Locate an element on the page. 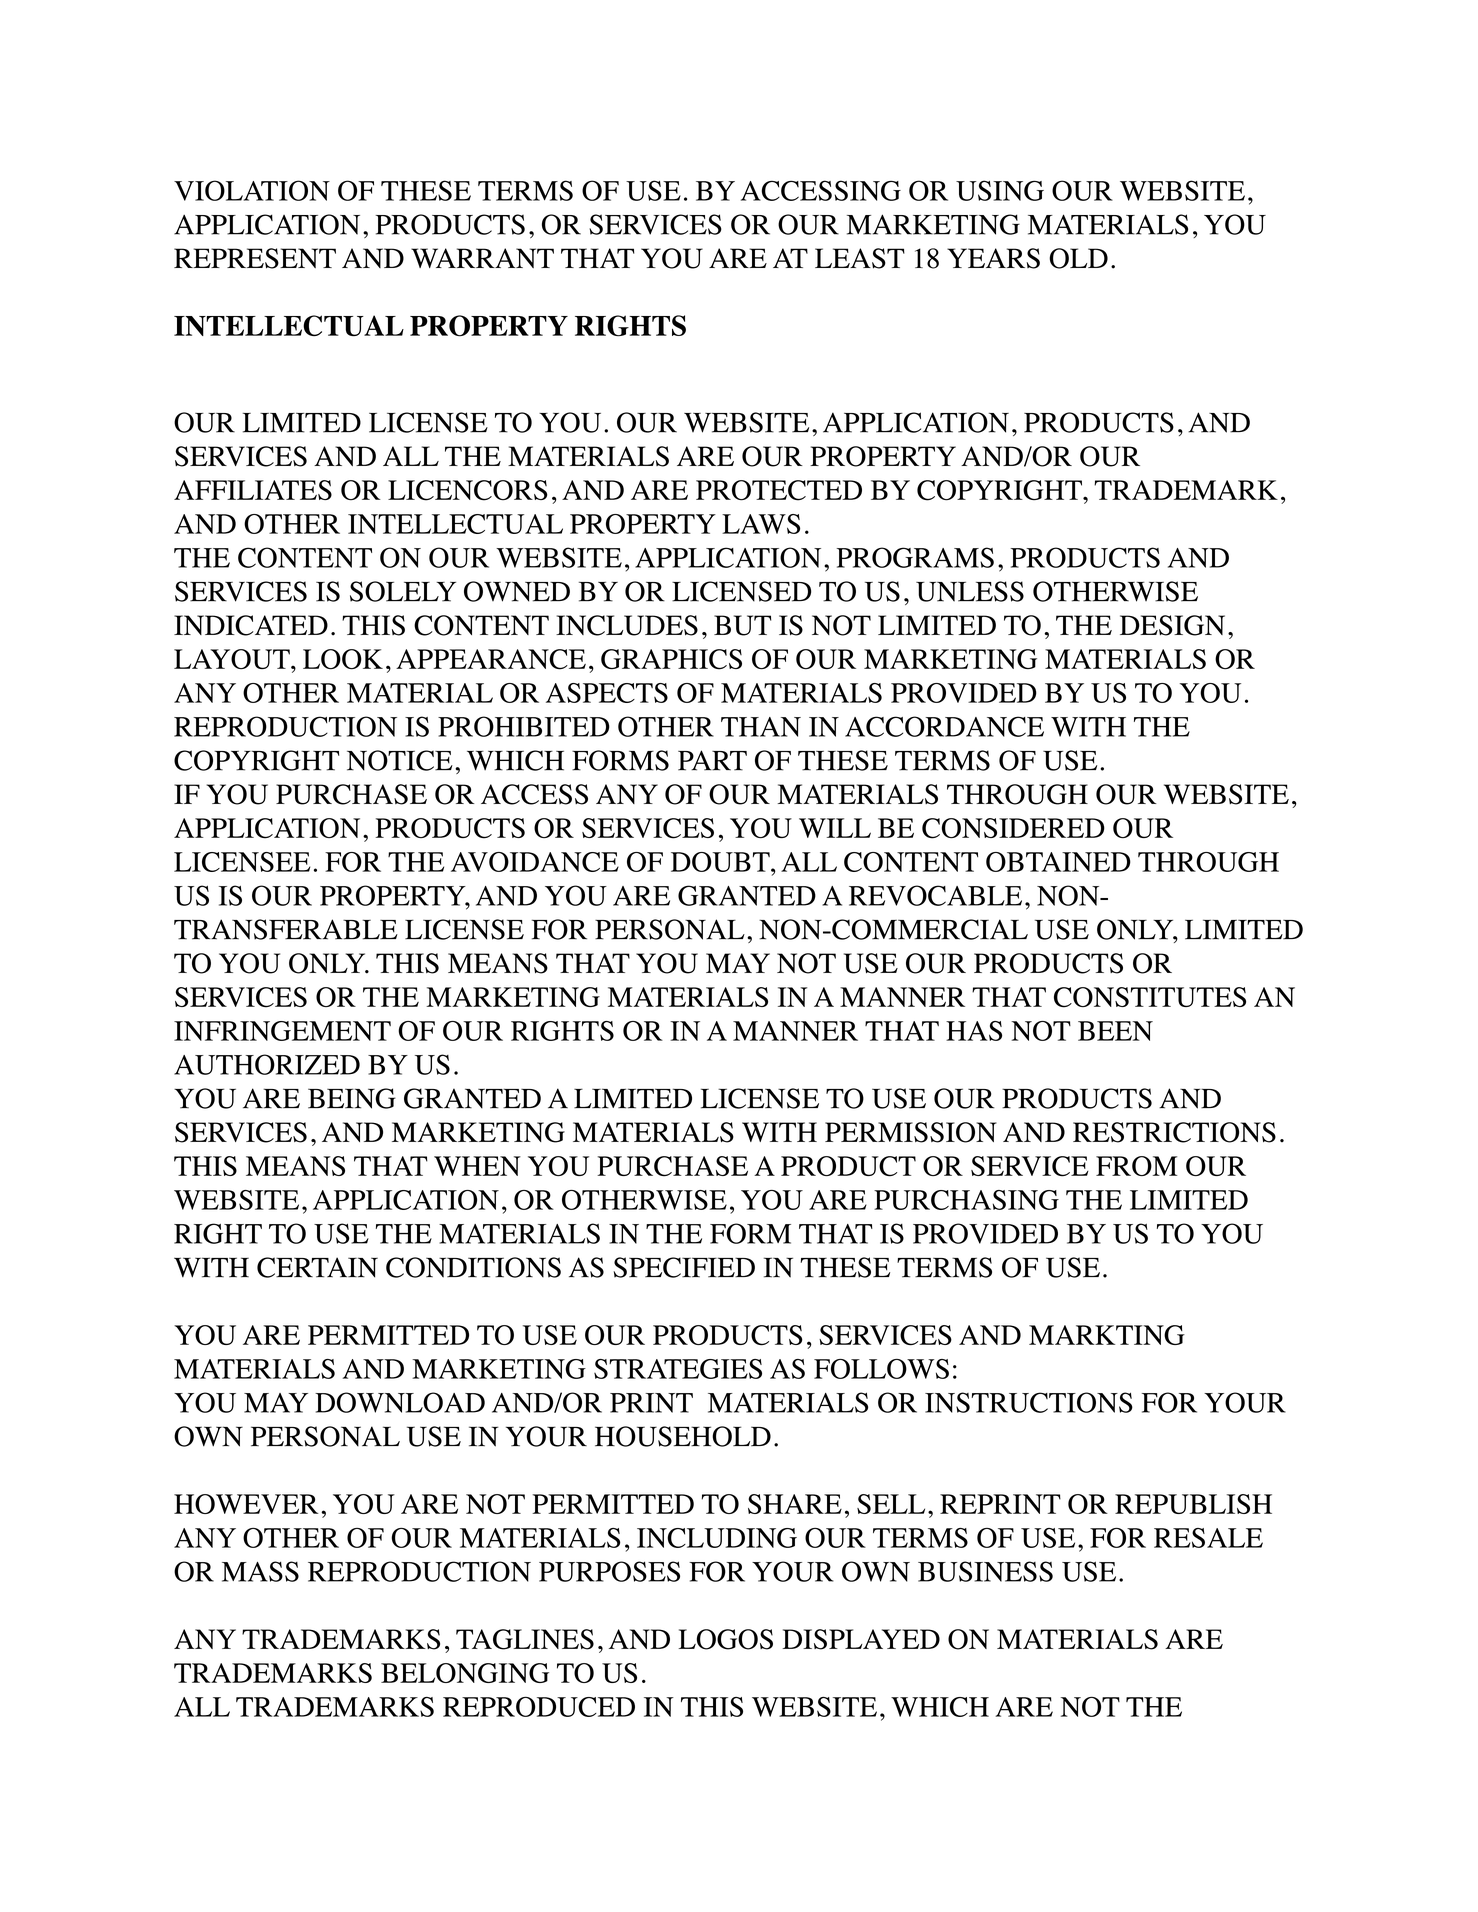 The width and height of the image is (1478, 1912). YEARS is located at coordinates (993, 258).
